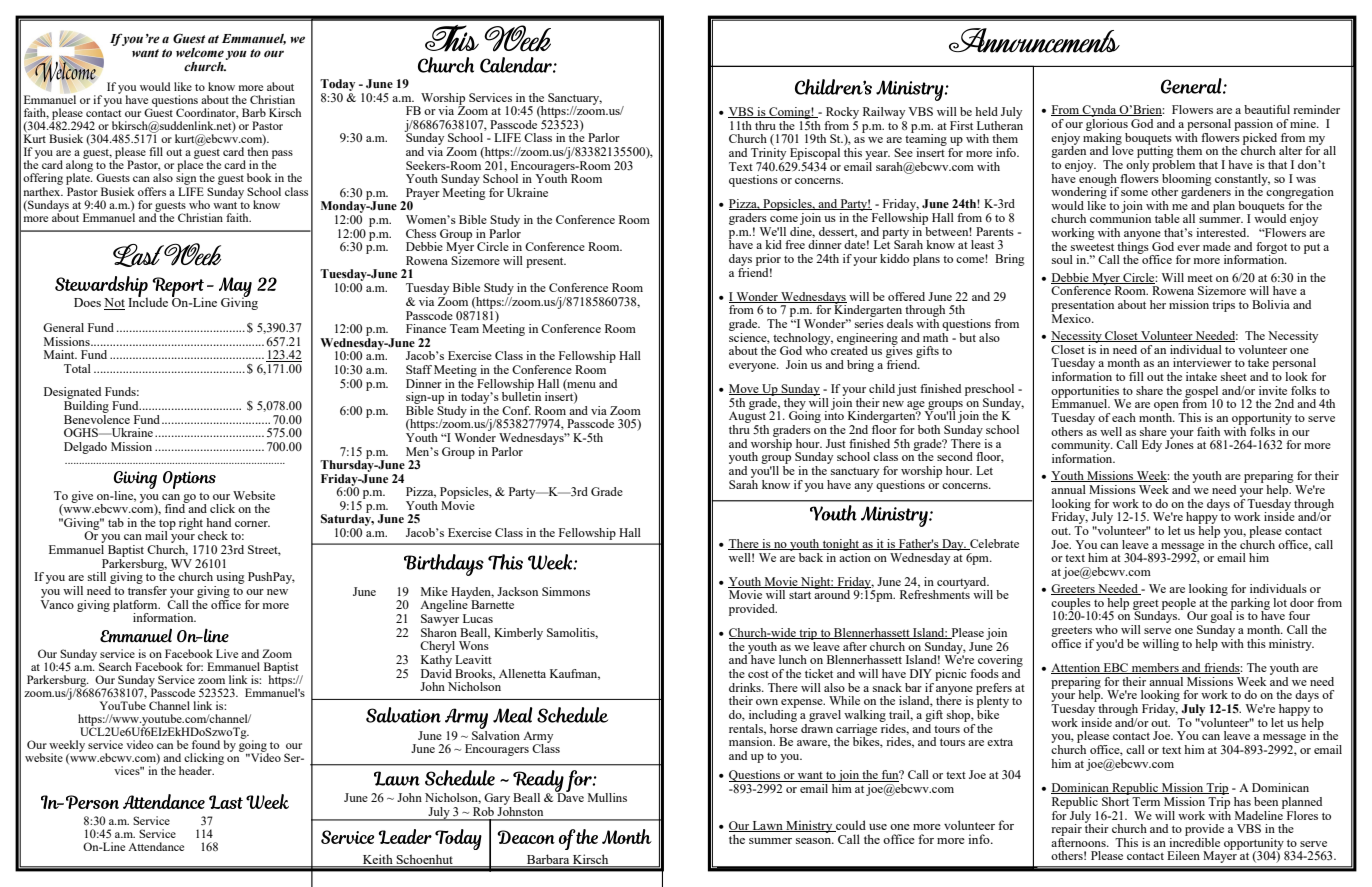  Describe the element at coordinates (768, 152) in the document. I see `Trinity` at that location.
